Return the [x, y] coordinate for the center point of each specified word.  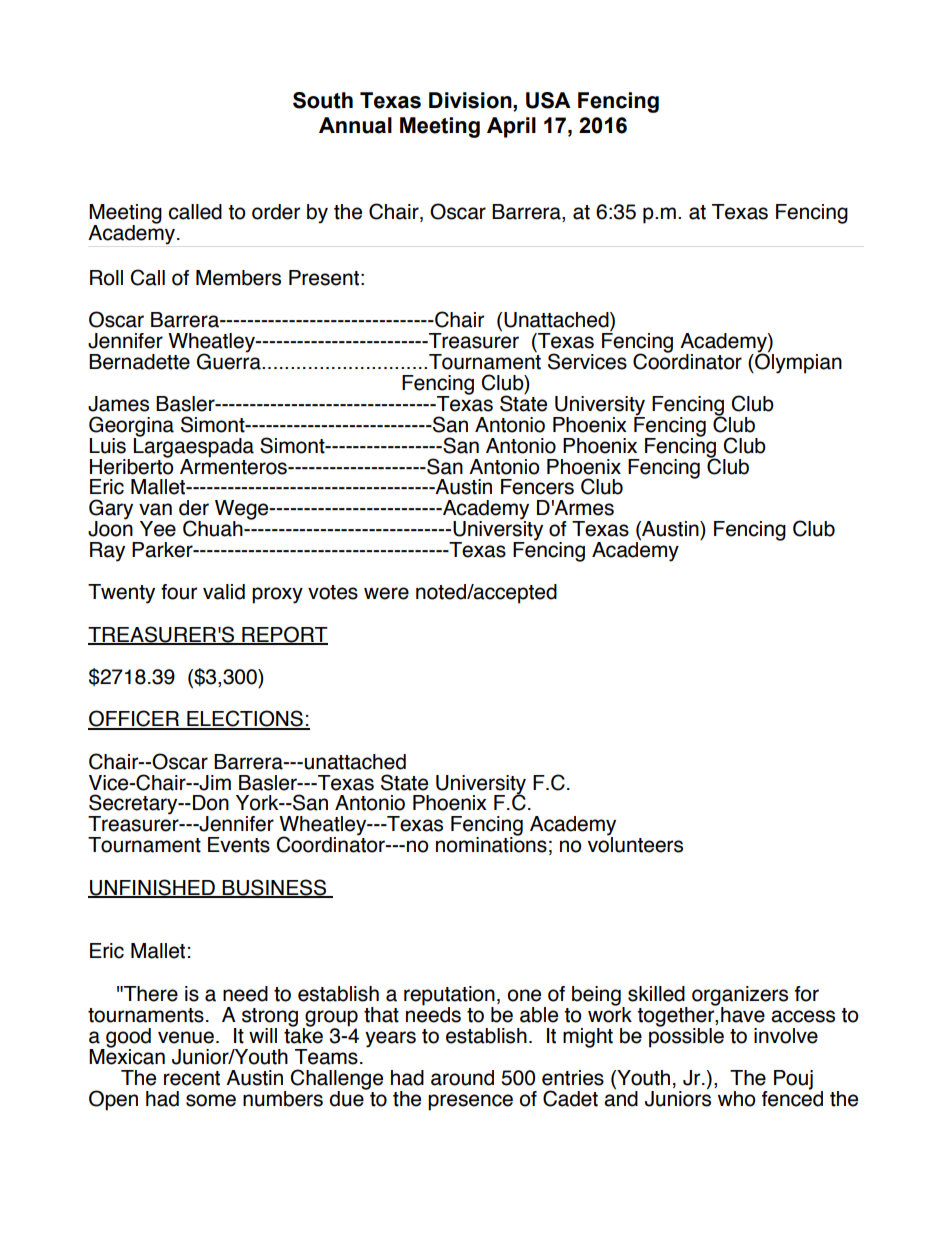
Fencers [537, 487]
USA [548, 100]
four [179, 592]
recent [192, 1078]
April [511, 127]
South [323, 100]
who [736, 1099]
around [462, 1078]
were [386, 593]
